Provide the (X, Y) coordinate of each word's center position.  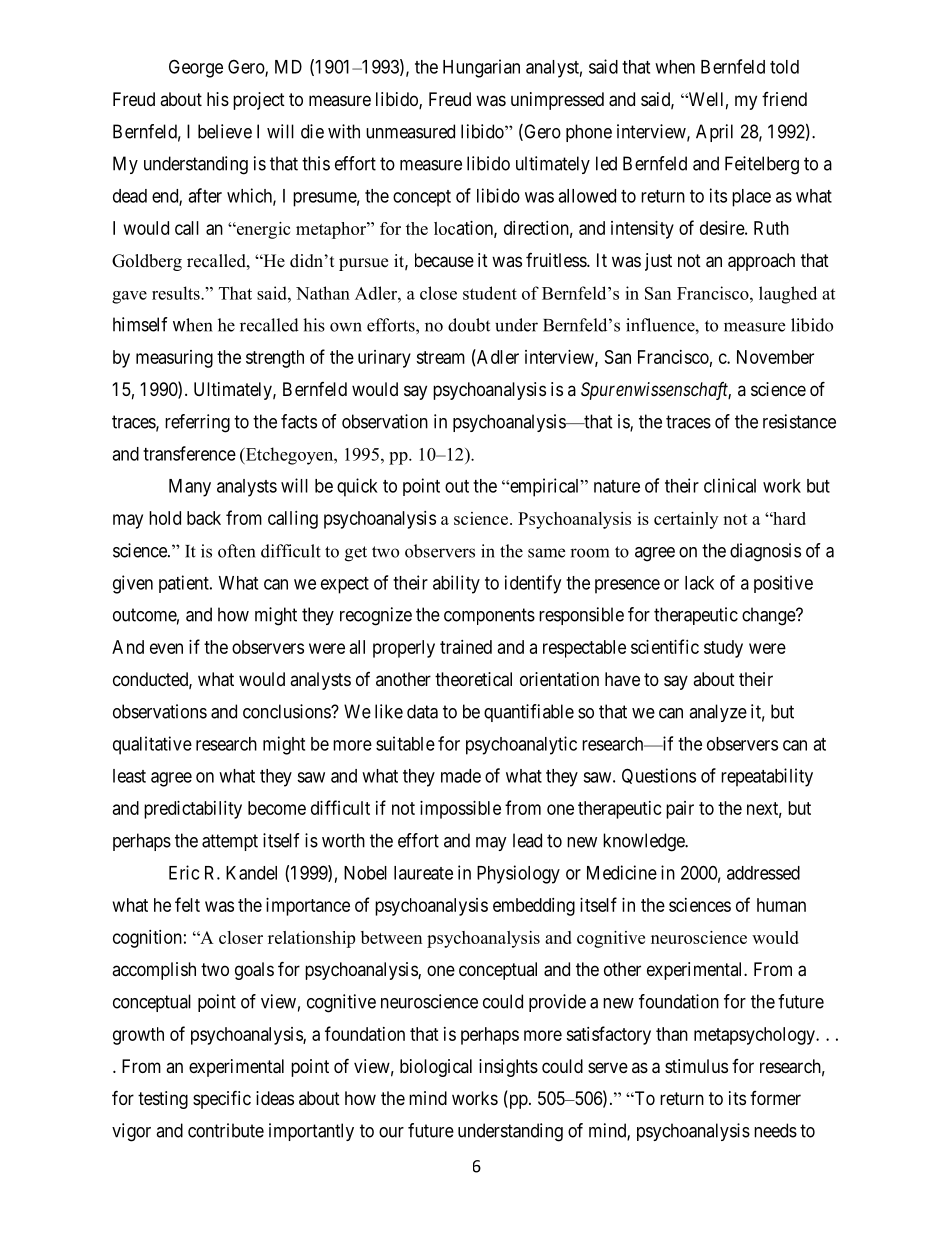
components (489, 616)
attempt (230, 842)
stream (440, 357)
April (714, 133)
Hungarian (481, 68)
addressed (763, 873)
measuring (174, 359)
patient (185, 584)
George (196, 68)
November (775, 357)
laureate (423, 873)
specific (222, 1099)
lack (699, 583)
